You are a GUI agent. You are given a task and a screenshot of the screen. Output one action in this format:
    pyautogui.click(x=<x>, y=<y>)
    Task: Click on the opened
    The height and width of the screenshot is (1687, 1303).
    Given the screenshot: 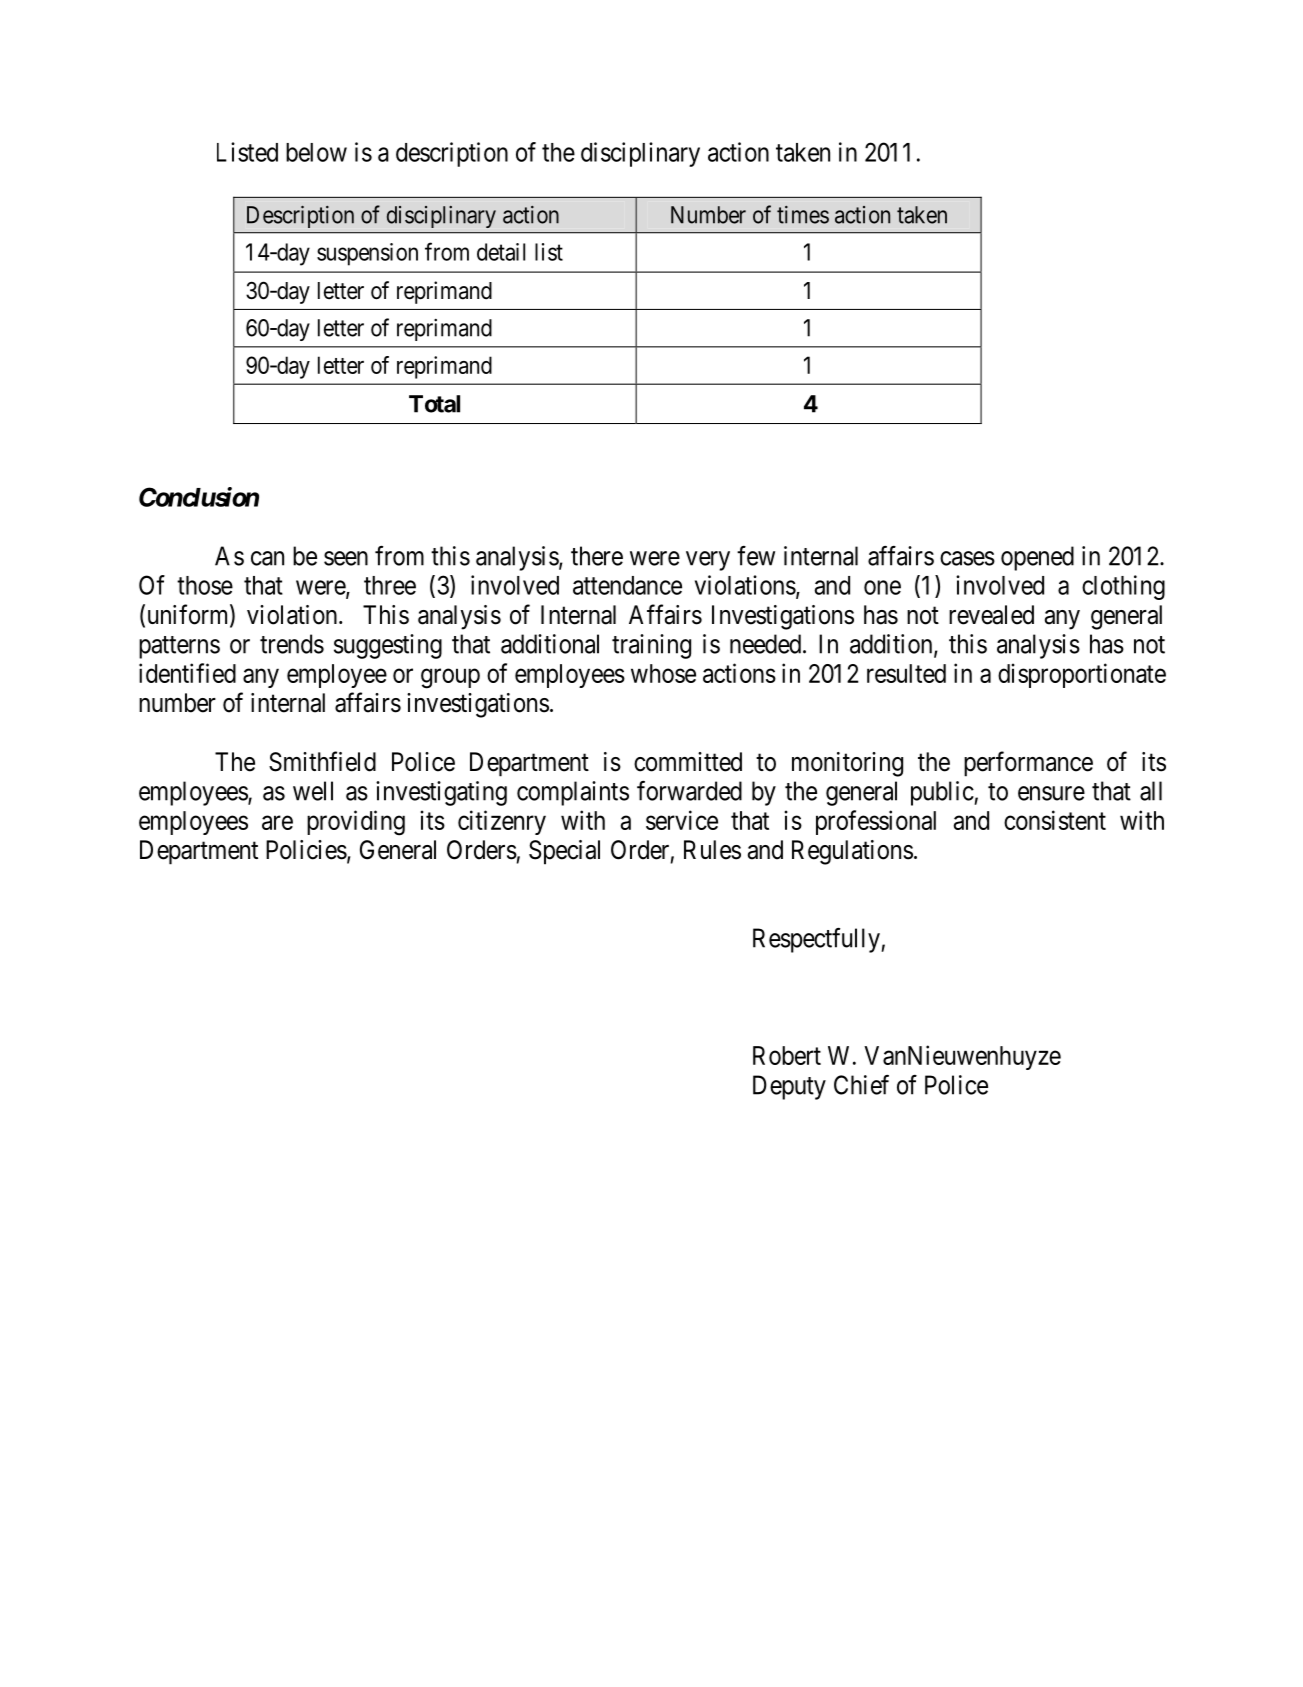 What is the action you would take?
    pyautogui.click(x=1037, y=558)
